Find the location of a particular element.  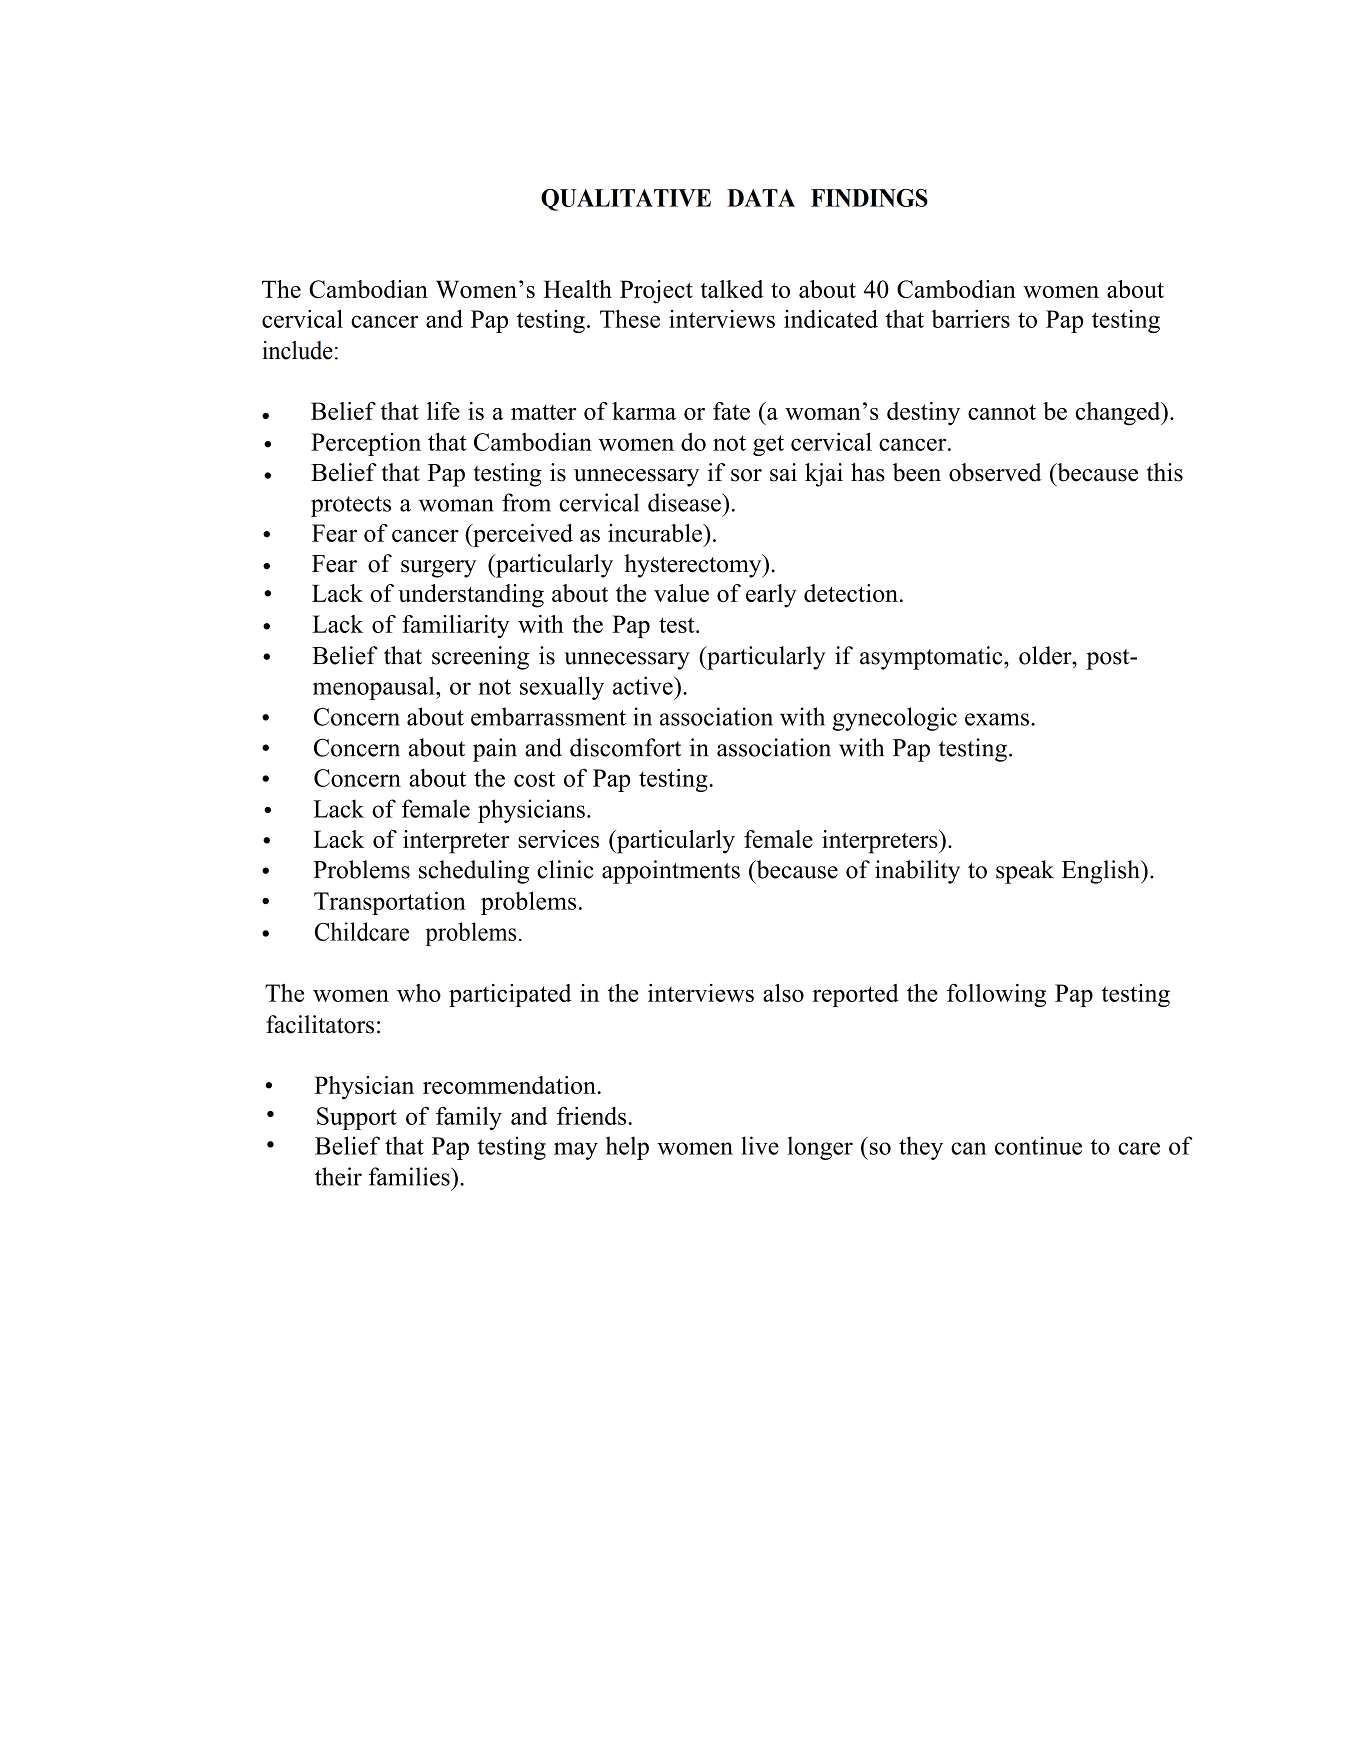

live is located at coordinates (760, 1145).
